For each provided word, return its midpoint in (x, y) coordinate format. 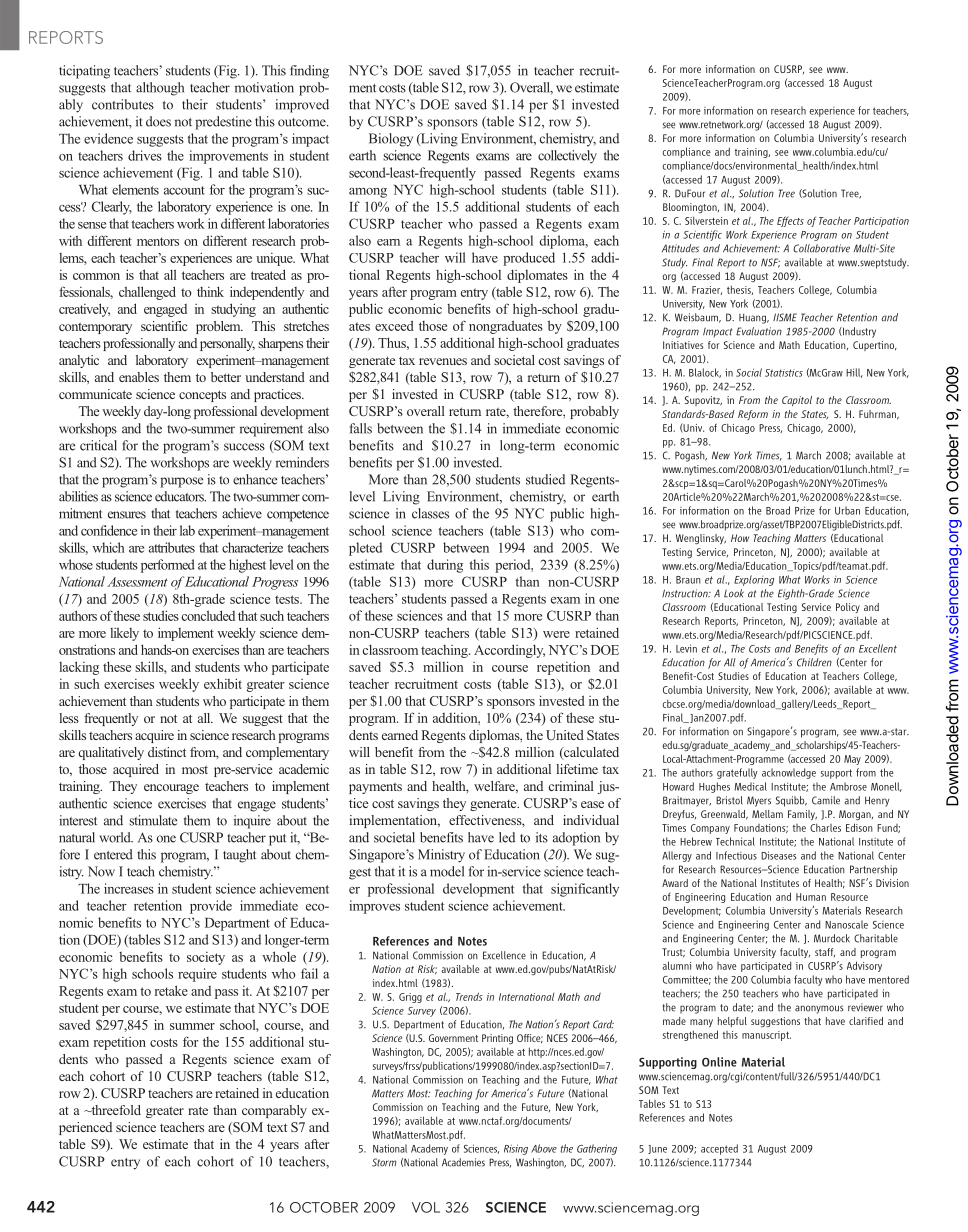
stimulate (153, 820)
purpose (181, 482)
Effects (790, 221)
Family (802, 815)
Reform (753, 415)
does (158, 121)
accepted (719, 1149)
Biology (391, 140)
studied (545, 479)
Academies (463, 1162)
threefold (115, 1110)
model (447, 871)
